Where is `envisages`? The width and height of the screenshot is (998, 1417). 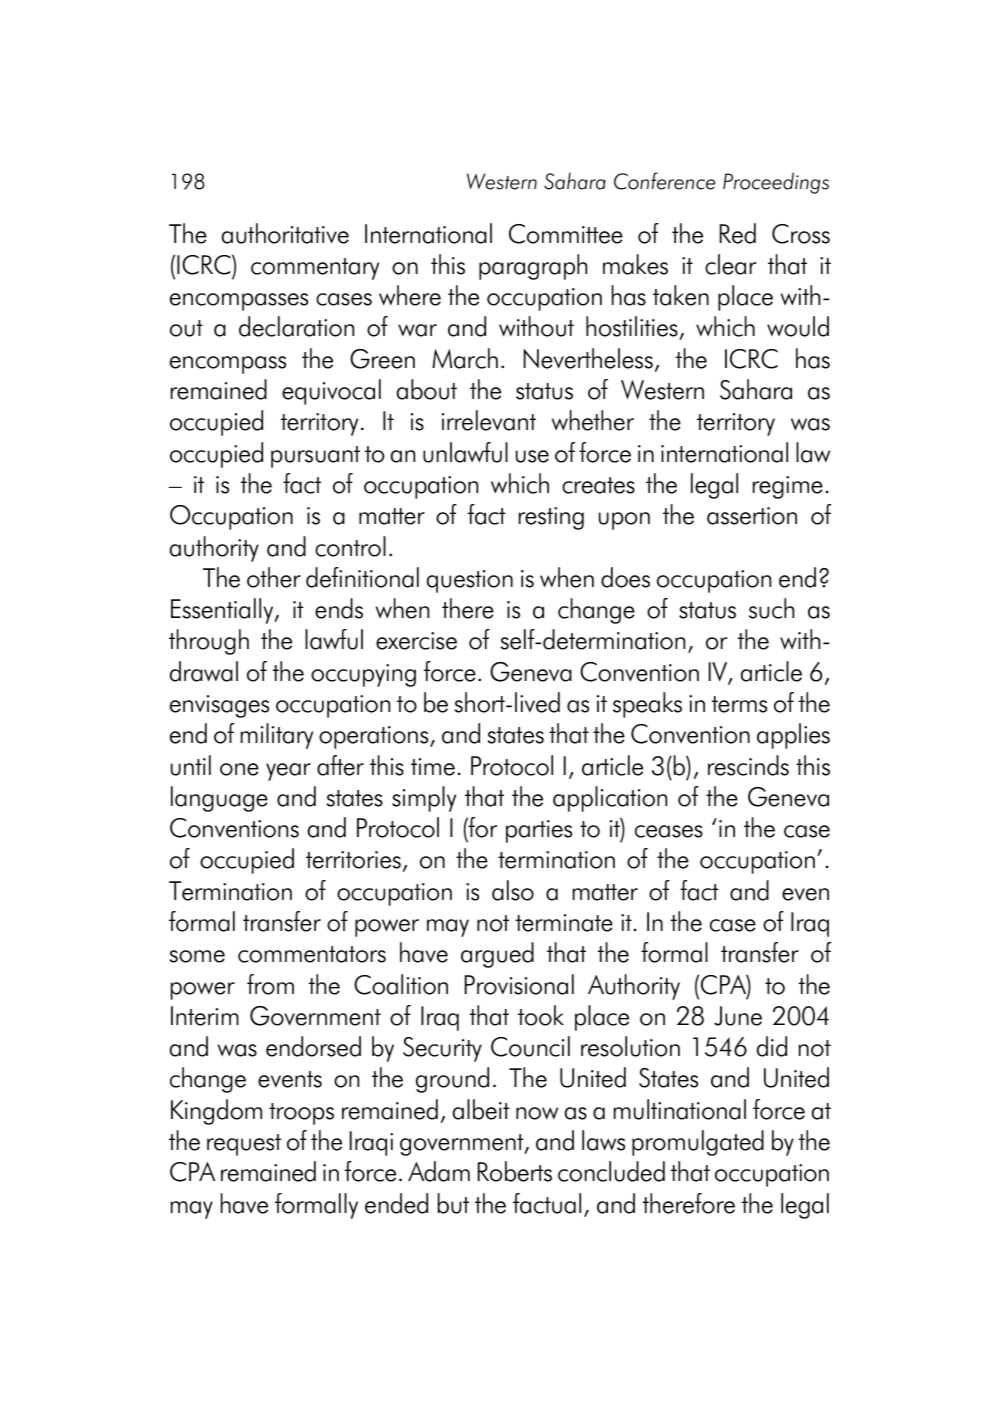 envisages is located at coordinates (219, 706).
